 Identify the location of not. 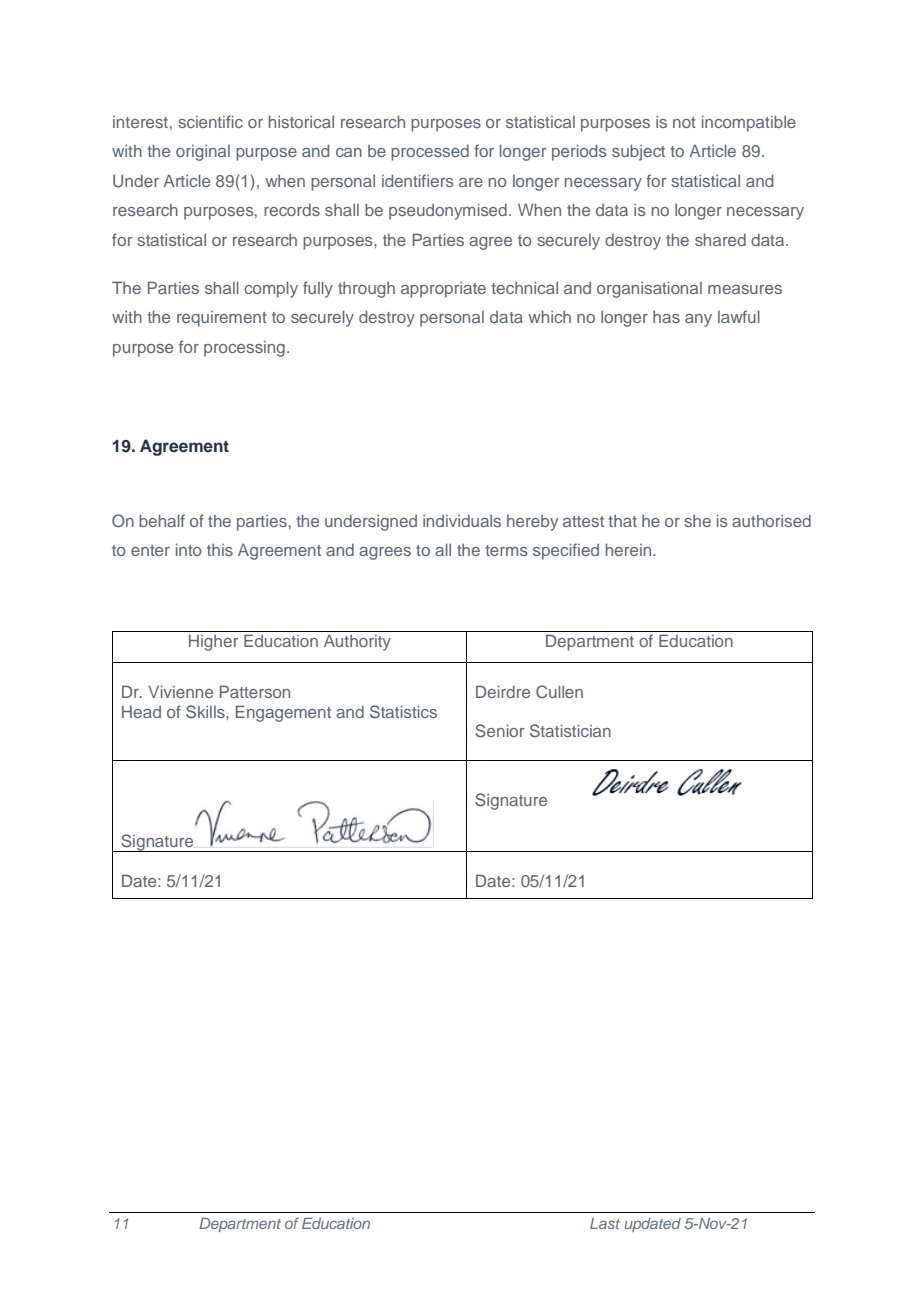
(684, 122).
